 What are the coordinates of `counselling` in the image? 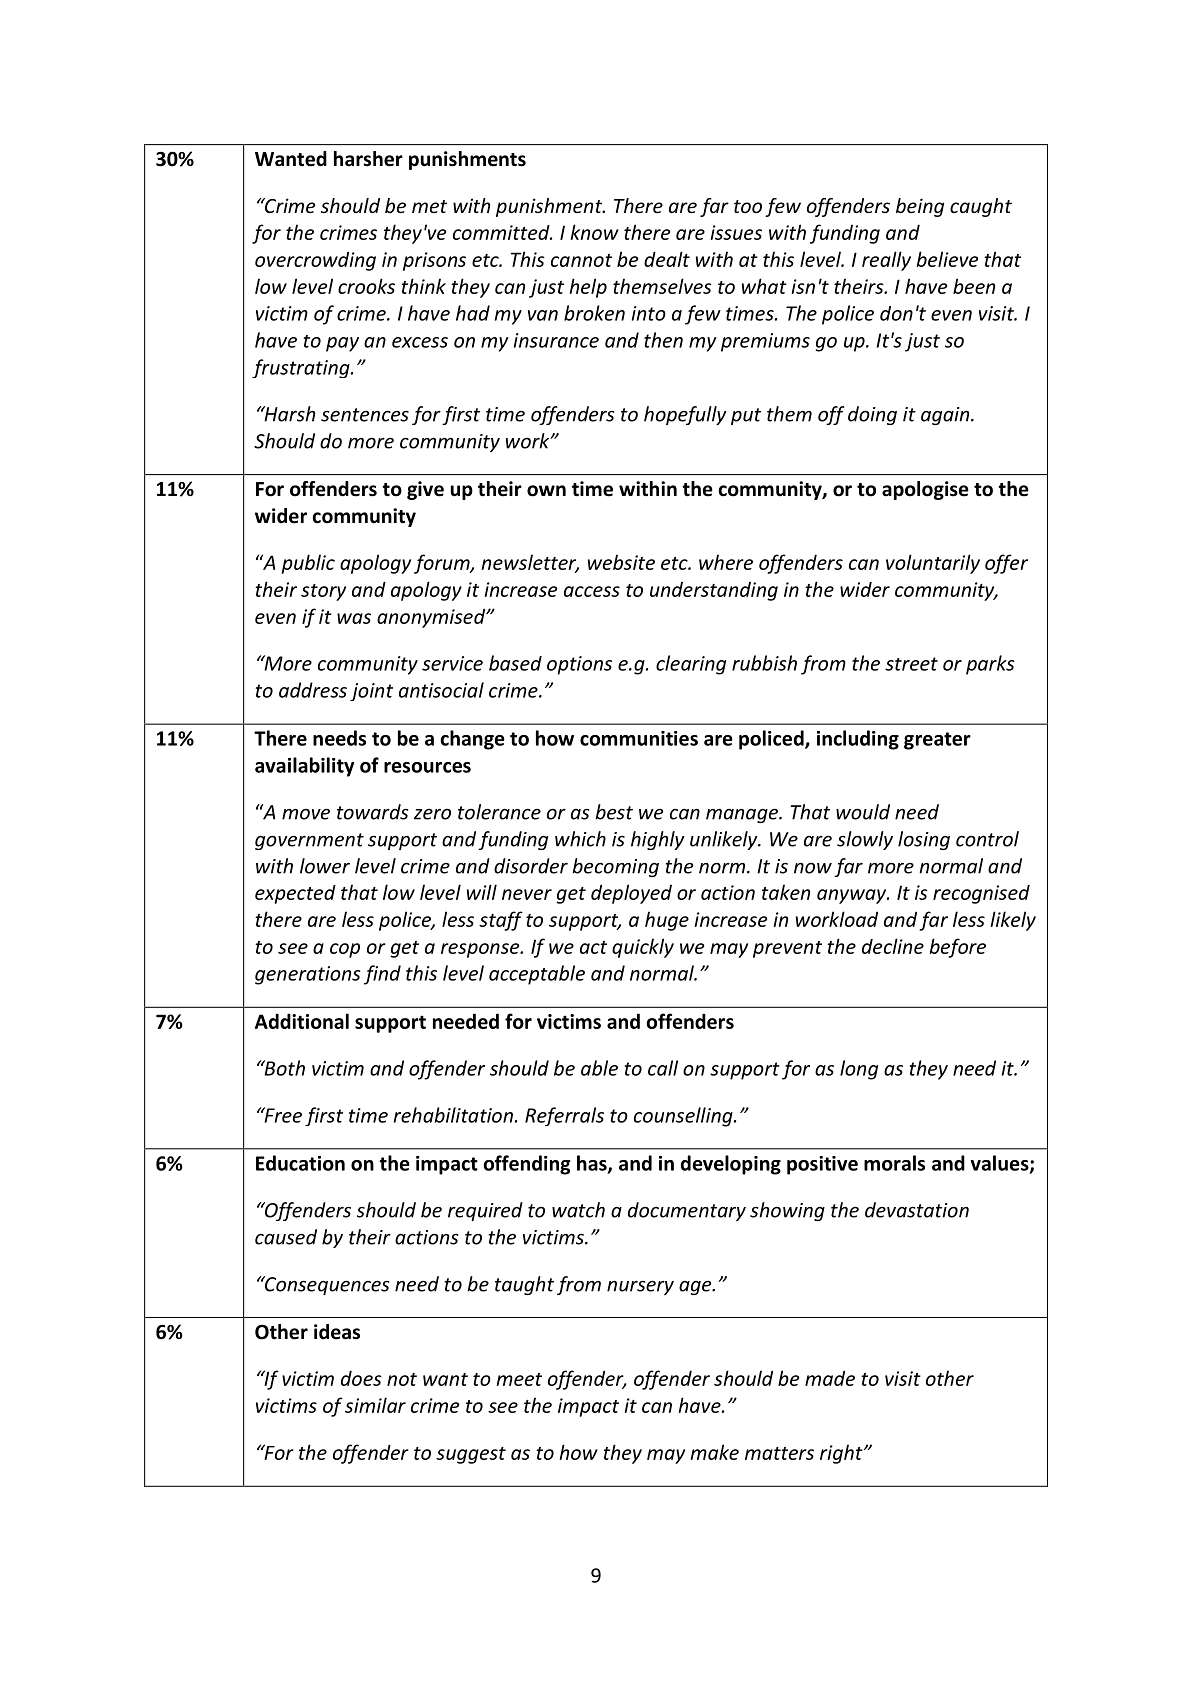 It's located at (684, 1117).
